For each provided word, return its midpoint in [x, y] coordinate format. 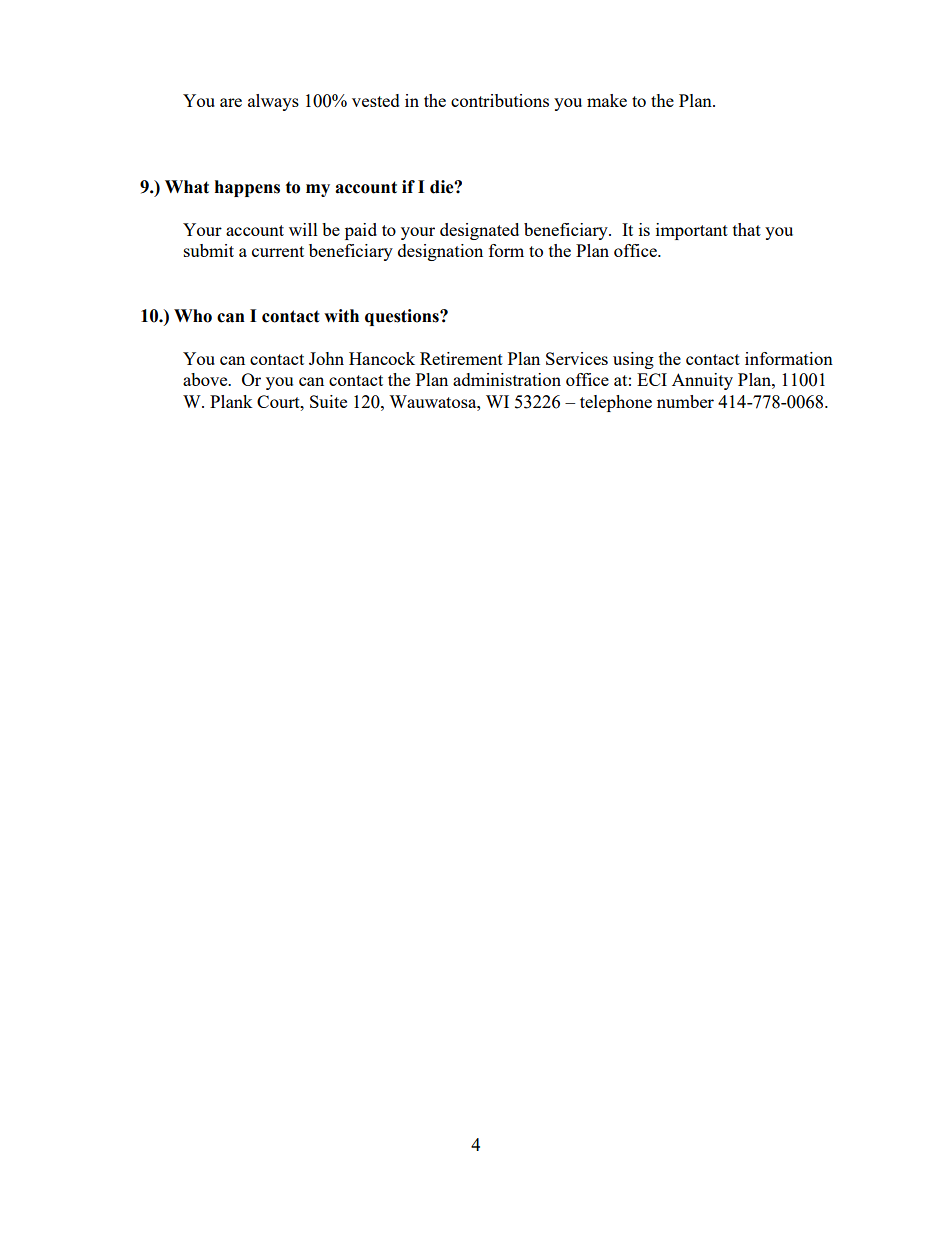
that [747, 229]
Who [193, 316]
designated [479, 231]
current [278, 251]
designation [440, 252]
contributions [500, 100]
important [692, 231]
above [206, 379]
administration [507, 379]
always [273, 102]
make [607, 100]
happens [247, 188]
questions [403, 317]
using [633, 360]
